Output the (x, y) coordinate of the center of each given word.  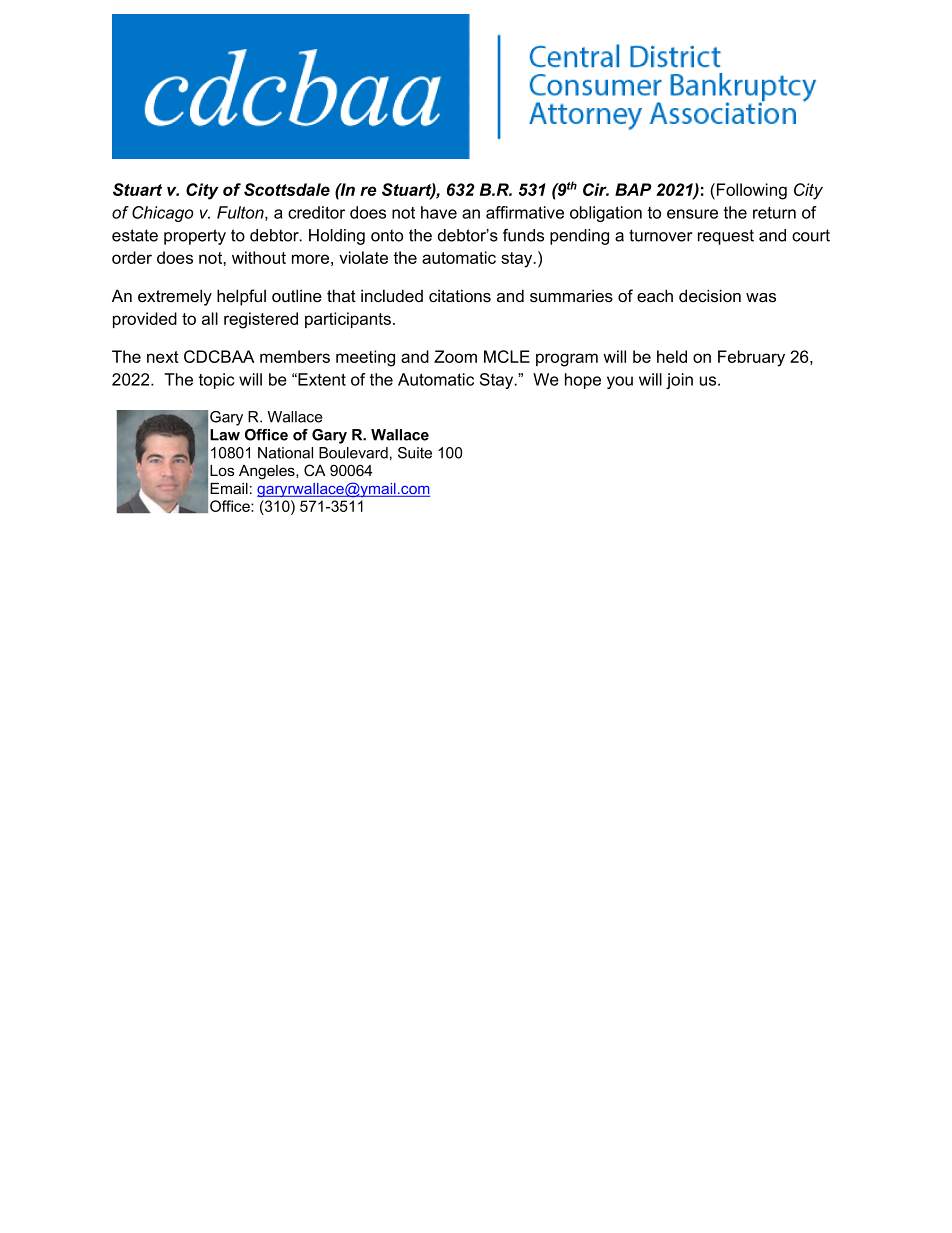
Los (222, 470)
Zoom (455, 356)
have (439, 212)
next (163, 357)
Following (752, 191)
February (751, 358)
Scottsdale (287, 189)
